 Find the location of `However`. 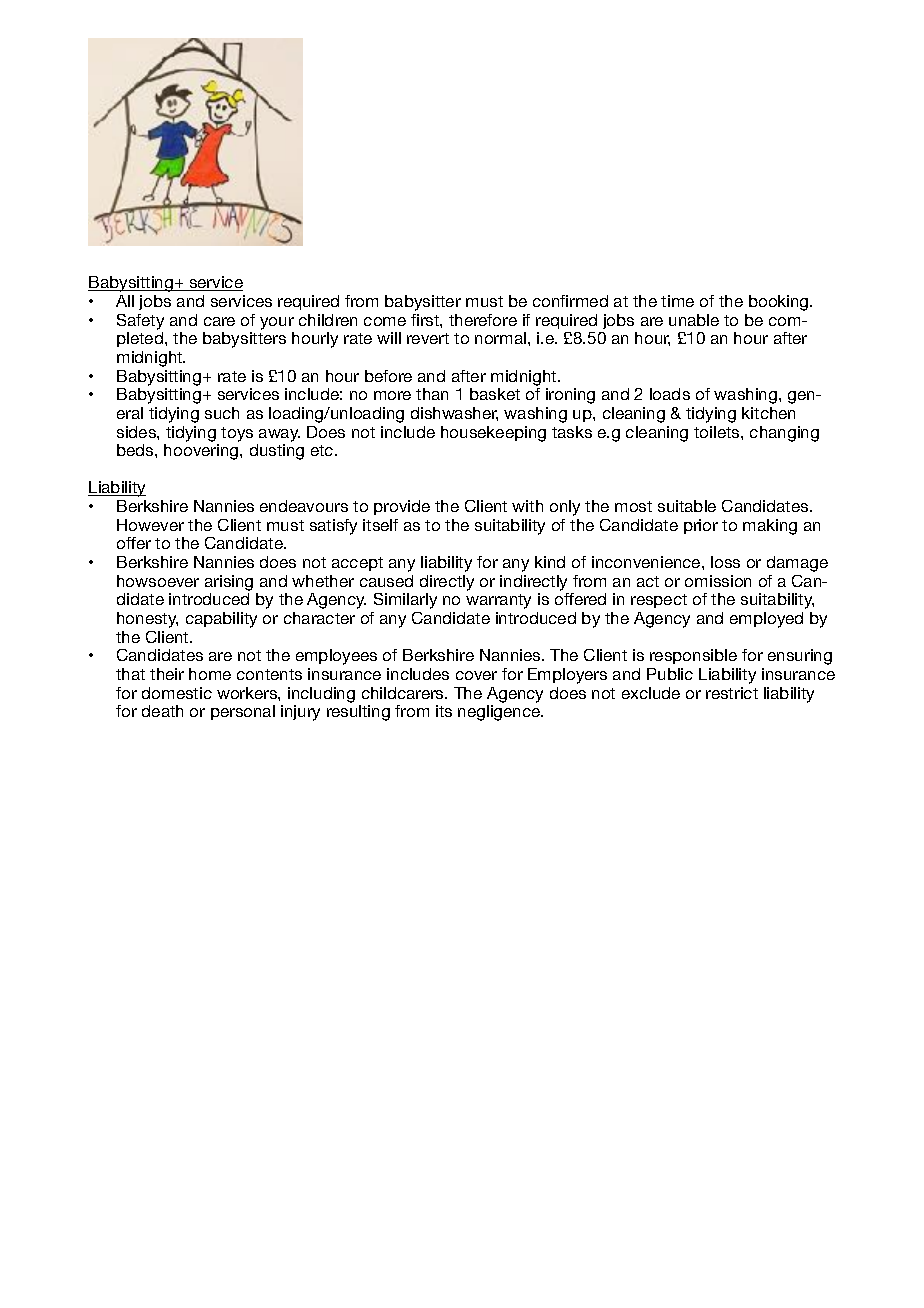

However is located at coordinates (150, 525).
